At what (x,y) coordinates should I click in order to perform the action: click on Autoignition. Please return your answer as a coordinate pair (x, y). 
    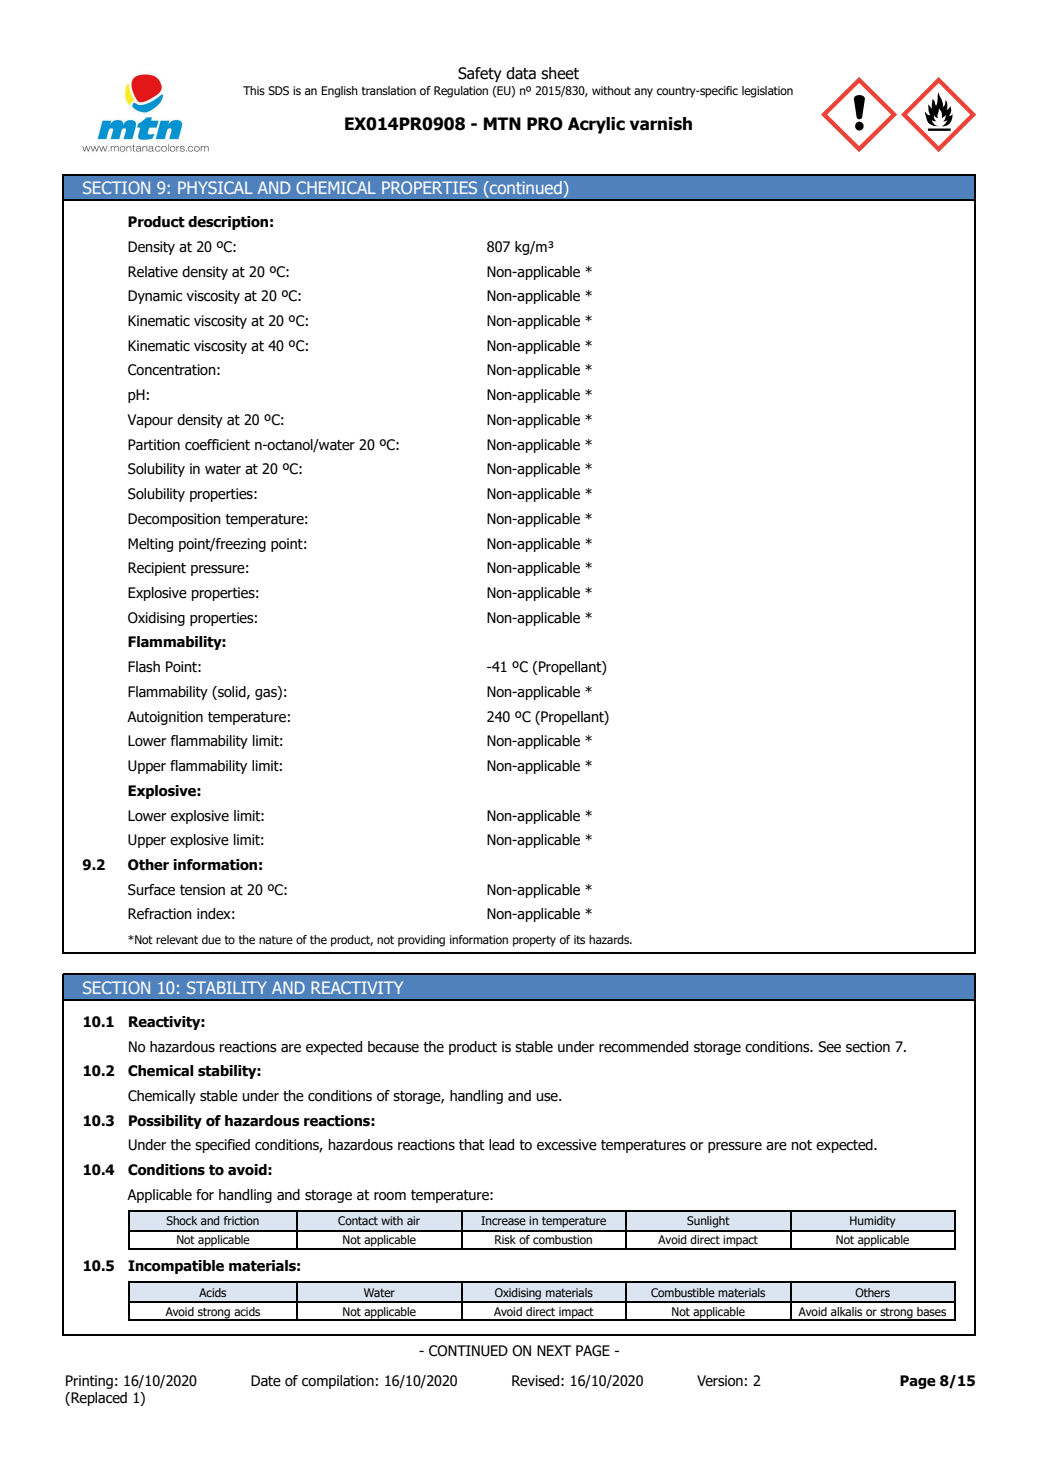
    Looking at the image, I should click on (165, 718).
